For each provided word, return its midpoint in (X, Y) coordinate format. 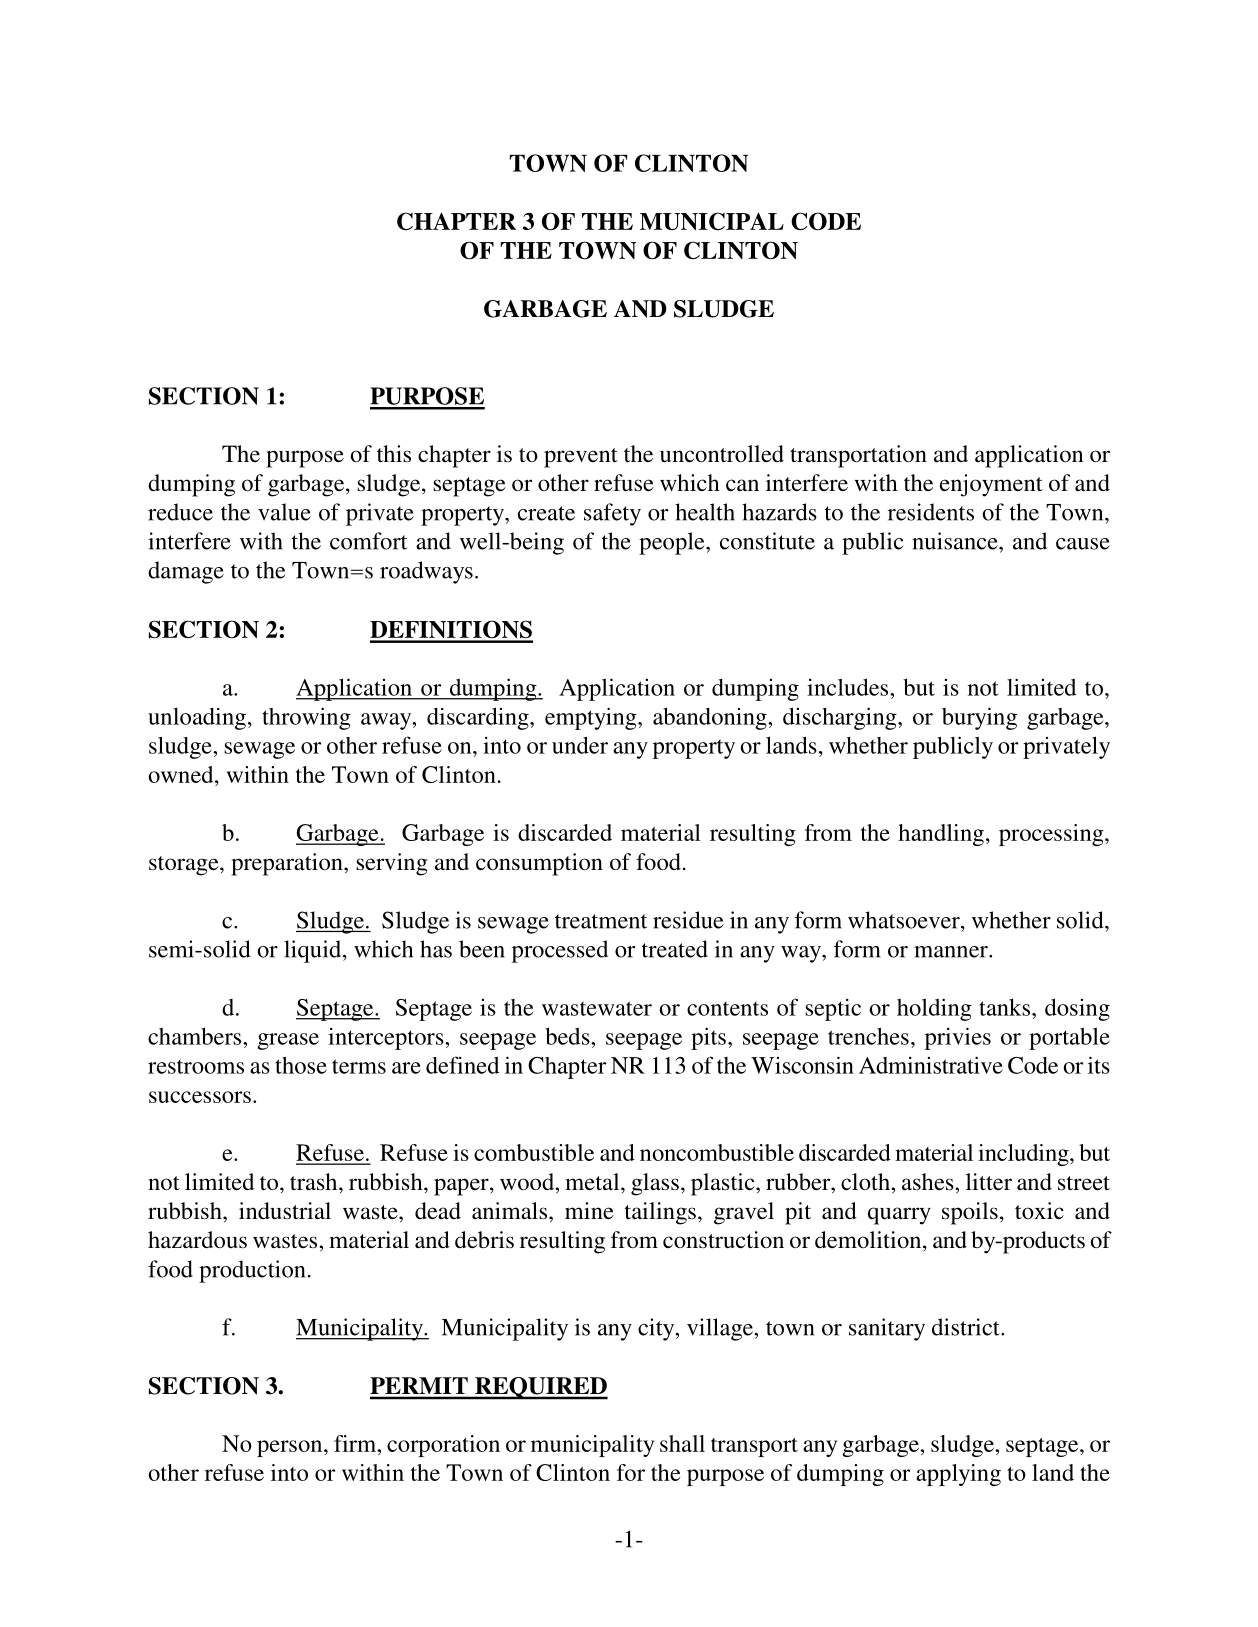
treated (675, 949)
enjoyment (991, 485)
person (291, 1448)
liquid (314, 951)
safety (612, 514)
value (284, 512)
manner (952, 952)
